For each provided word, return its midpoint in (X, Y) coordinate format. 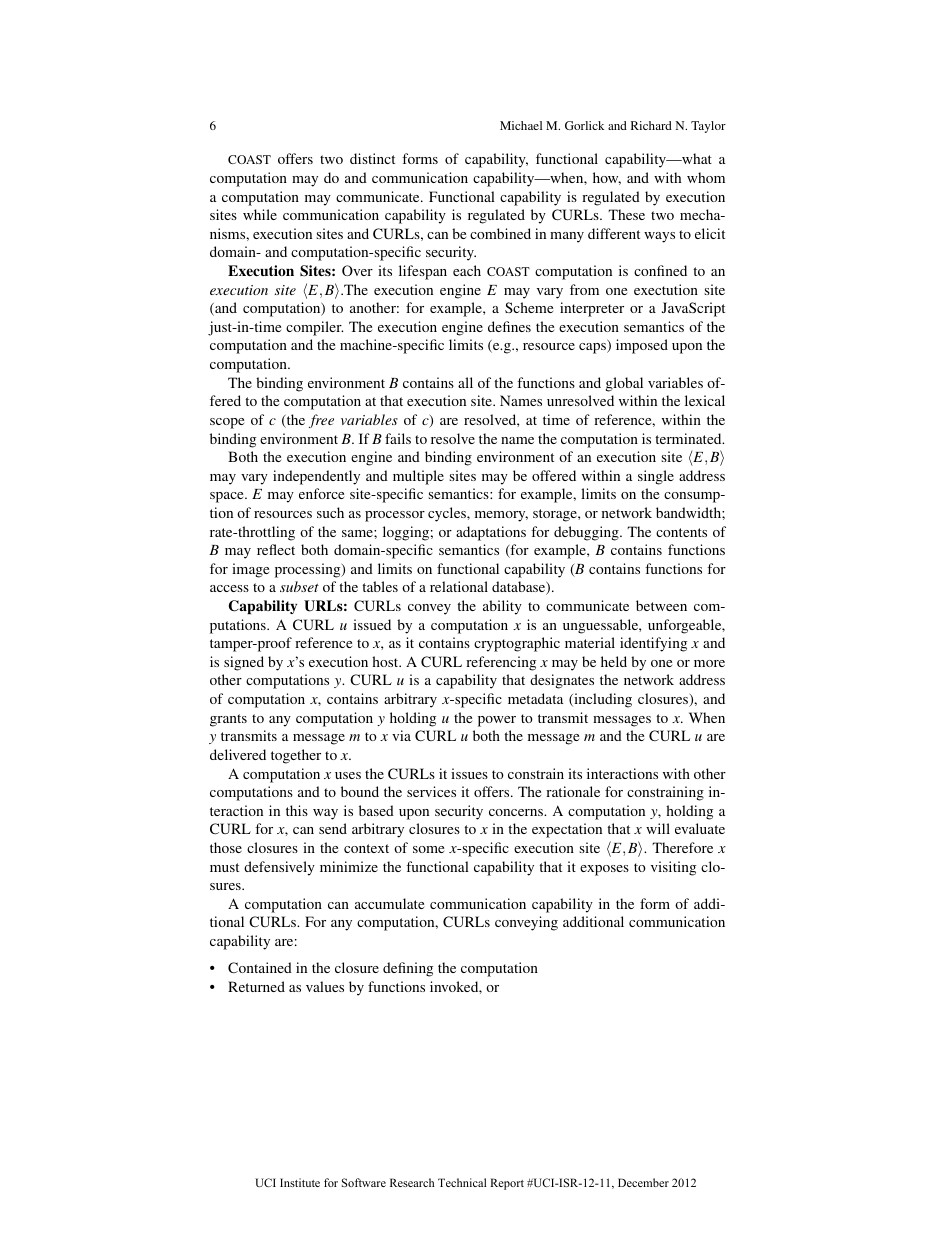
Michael (521, 125)
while (260, 214)
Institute (300, 1182)
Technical (462, 1182)
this (297, 810)
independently (316, 477)
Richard (651, 125)
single (656, 477)
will (658, 828)
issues (469, 773)
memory (501, 516)
